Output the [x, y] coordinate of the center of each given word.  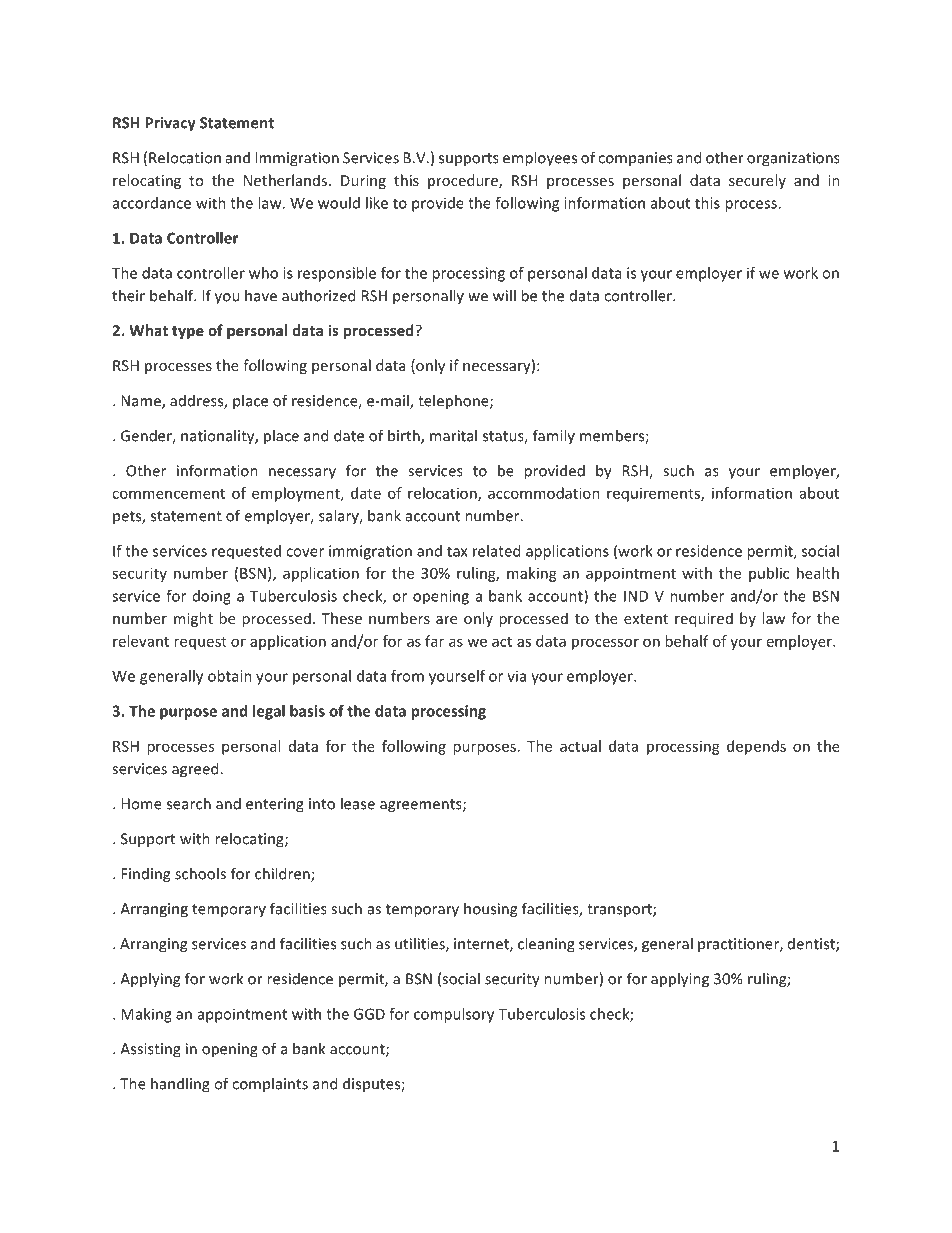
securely [757, 181]
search [189, 803]
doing [212, 597]
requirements [654, 494]
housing [490, 910]
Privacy [170, 124]
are [446, 620]
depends [756, 747]
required [704, 619]
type [188, 332]
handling [180, 1085]
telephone [454, 402]
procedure [464, 181]
